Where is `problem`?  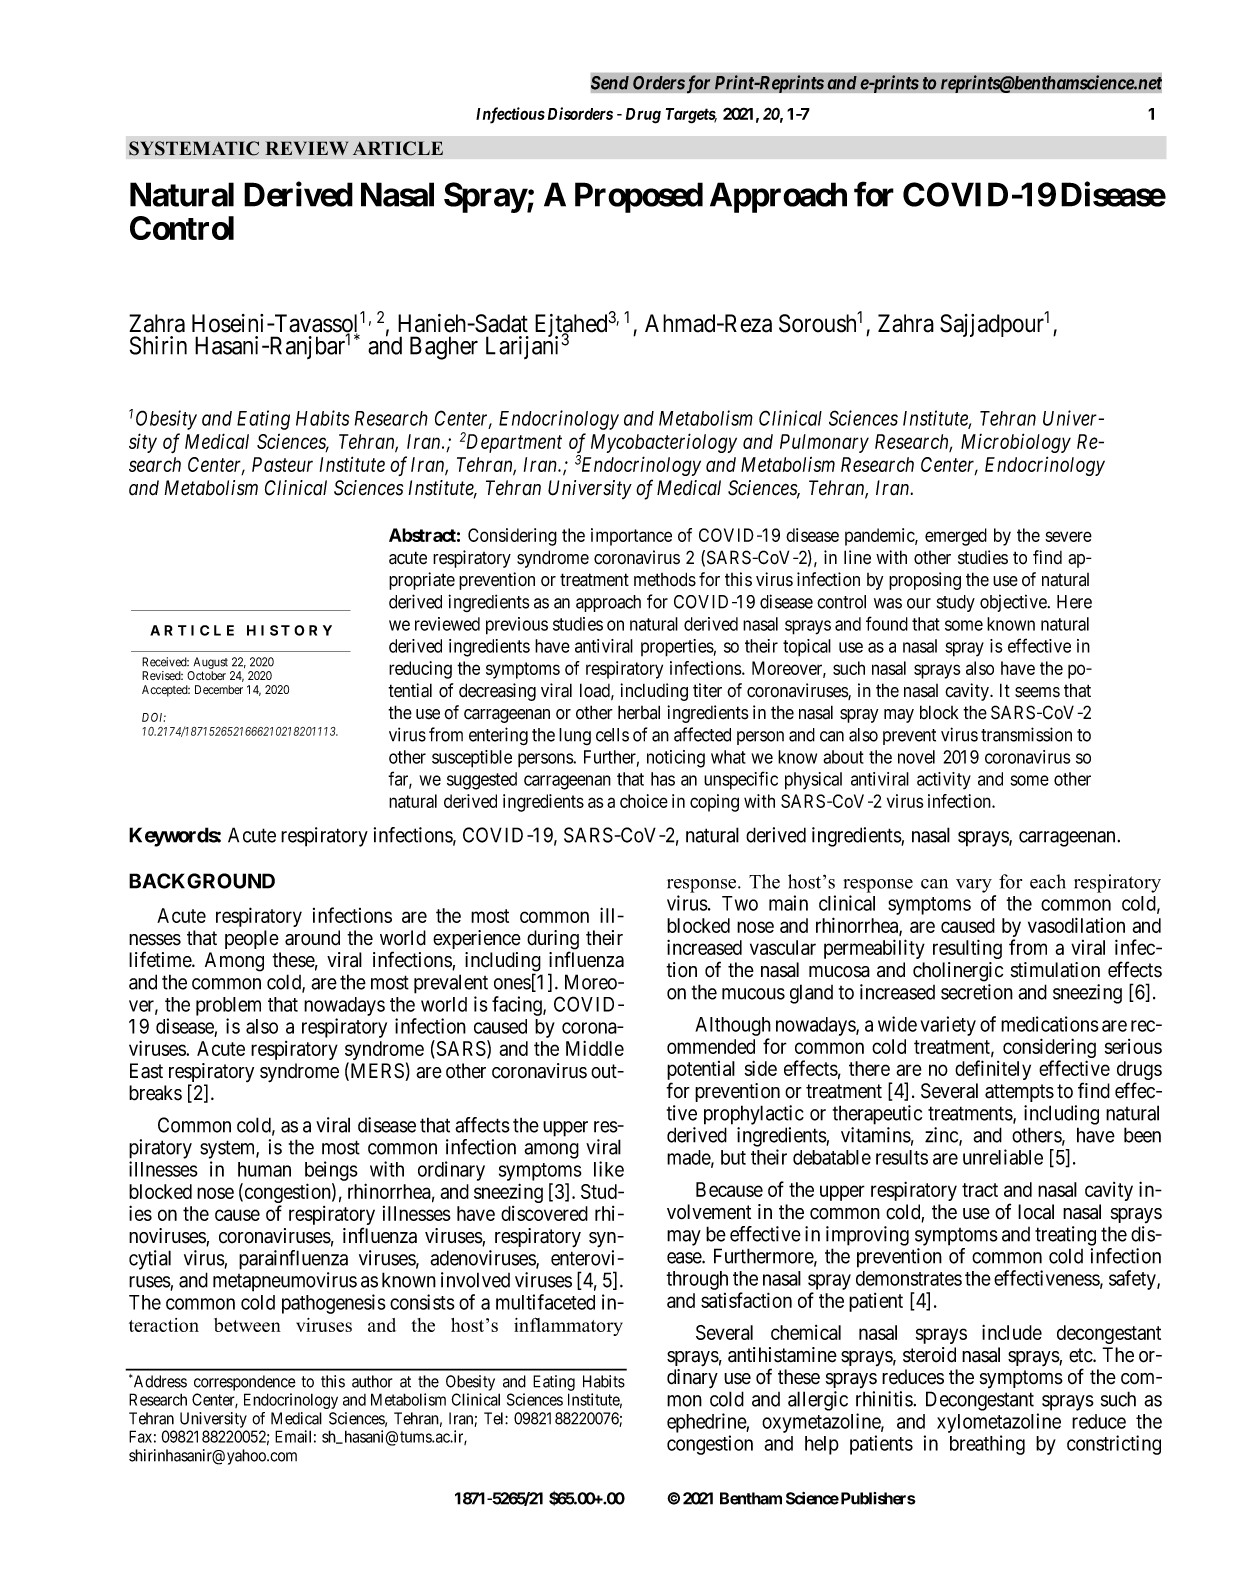 problem is located at coordinates (228, 1006).
